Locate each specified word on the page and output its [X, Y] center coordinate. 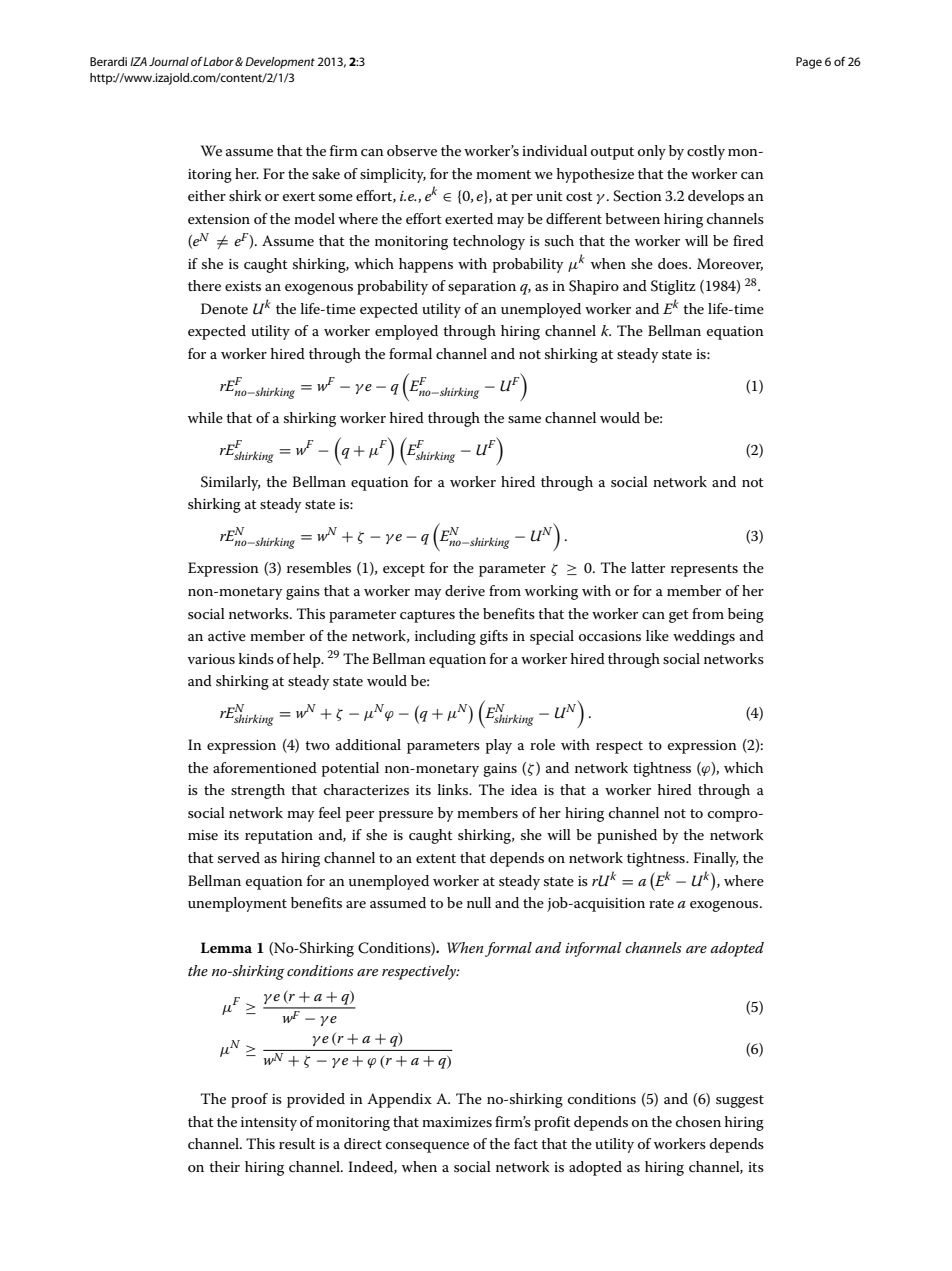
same [524, 419]
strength [258, 791]
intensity [269, 1124]
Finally [716, 859]
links [454, 789]
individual [554, 150]
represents [704, 570]
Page [809, 63]
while [205, 417]
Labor [219, 61]
